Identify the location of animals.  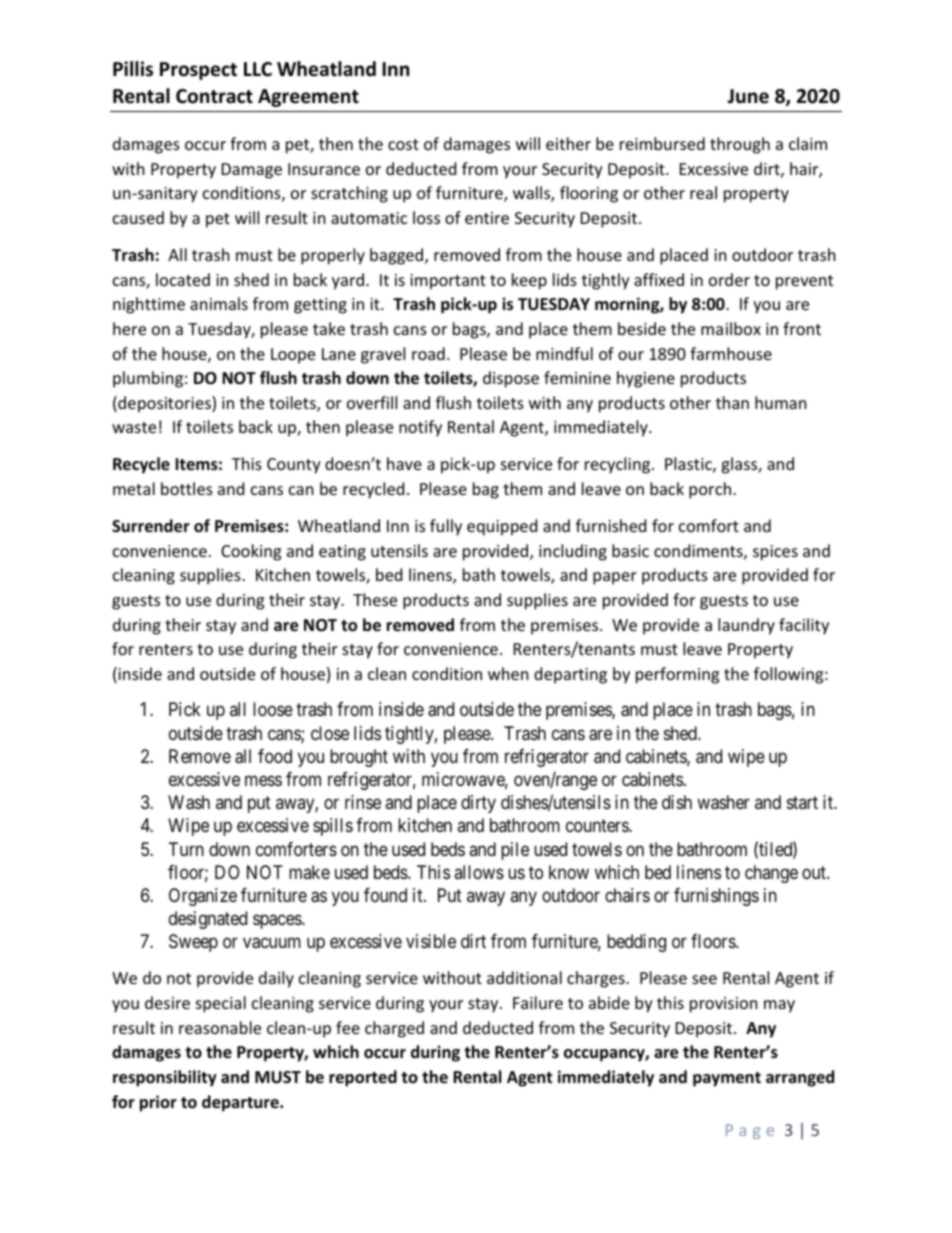
(219, 303).
